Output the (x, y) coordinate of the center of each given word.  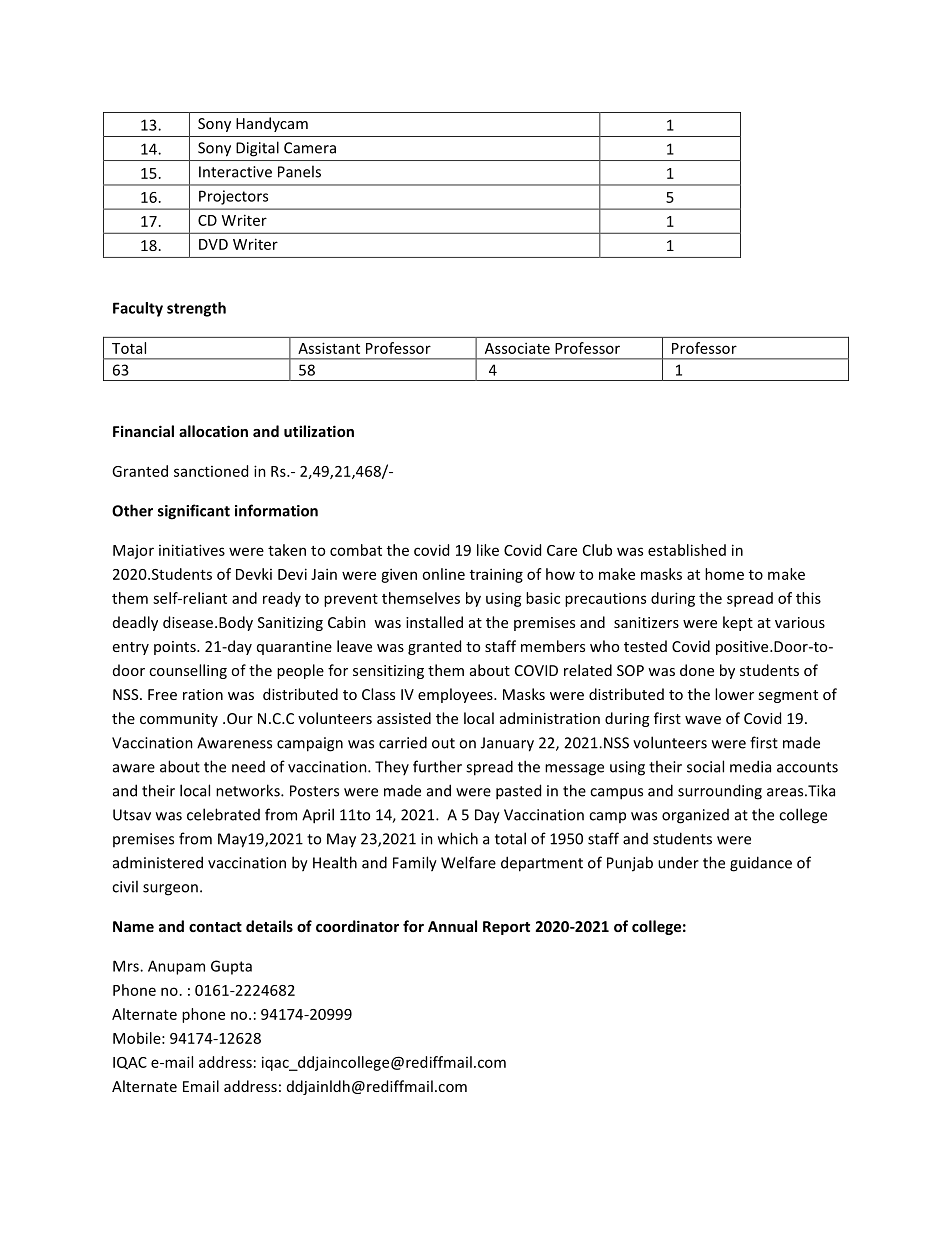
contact (215, 927)
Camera (310, 148)
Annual (452, 926)
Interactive (235, 172)
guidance (761, 864)
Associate (517, 348)
